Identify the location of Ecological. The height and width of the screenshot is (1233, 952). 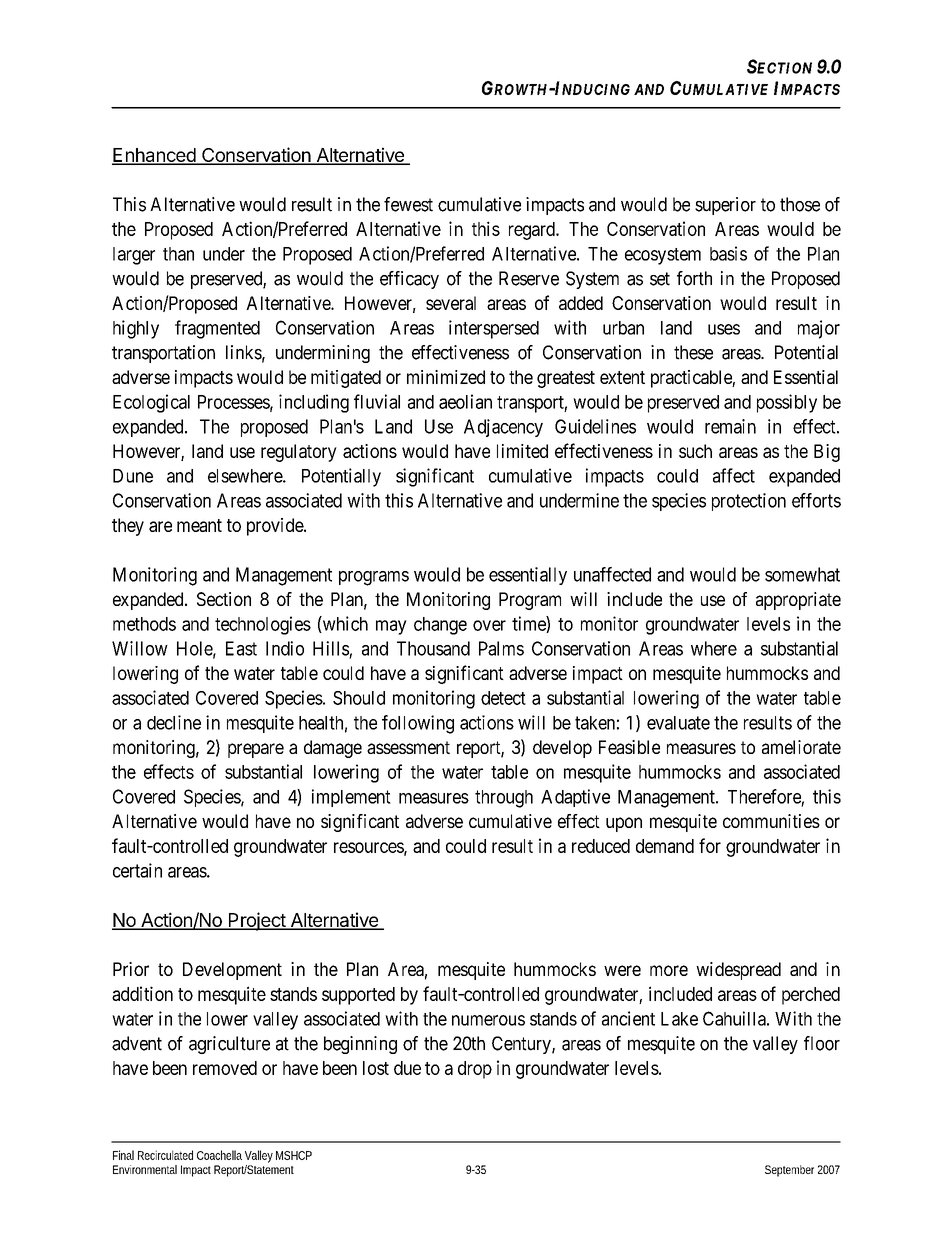
(151, 403).
